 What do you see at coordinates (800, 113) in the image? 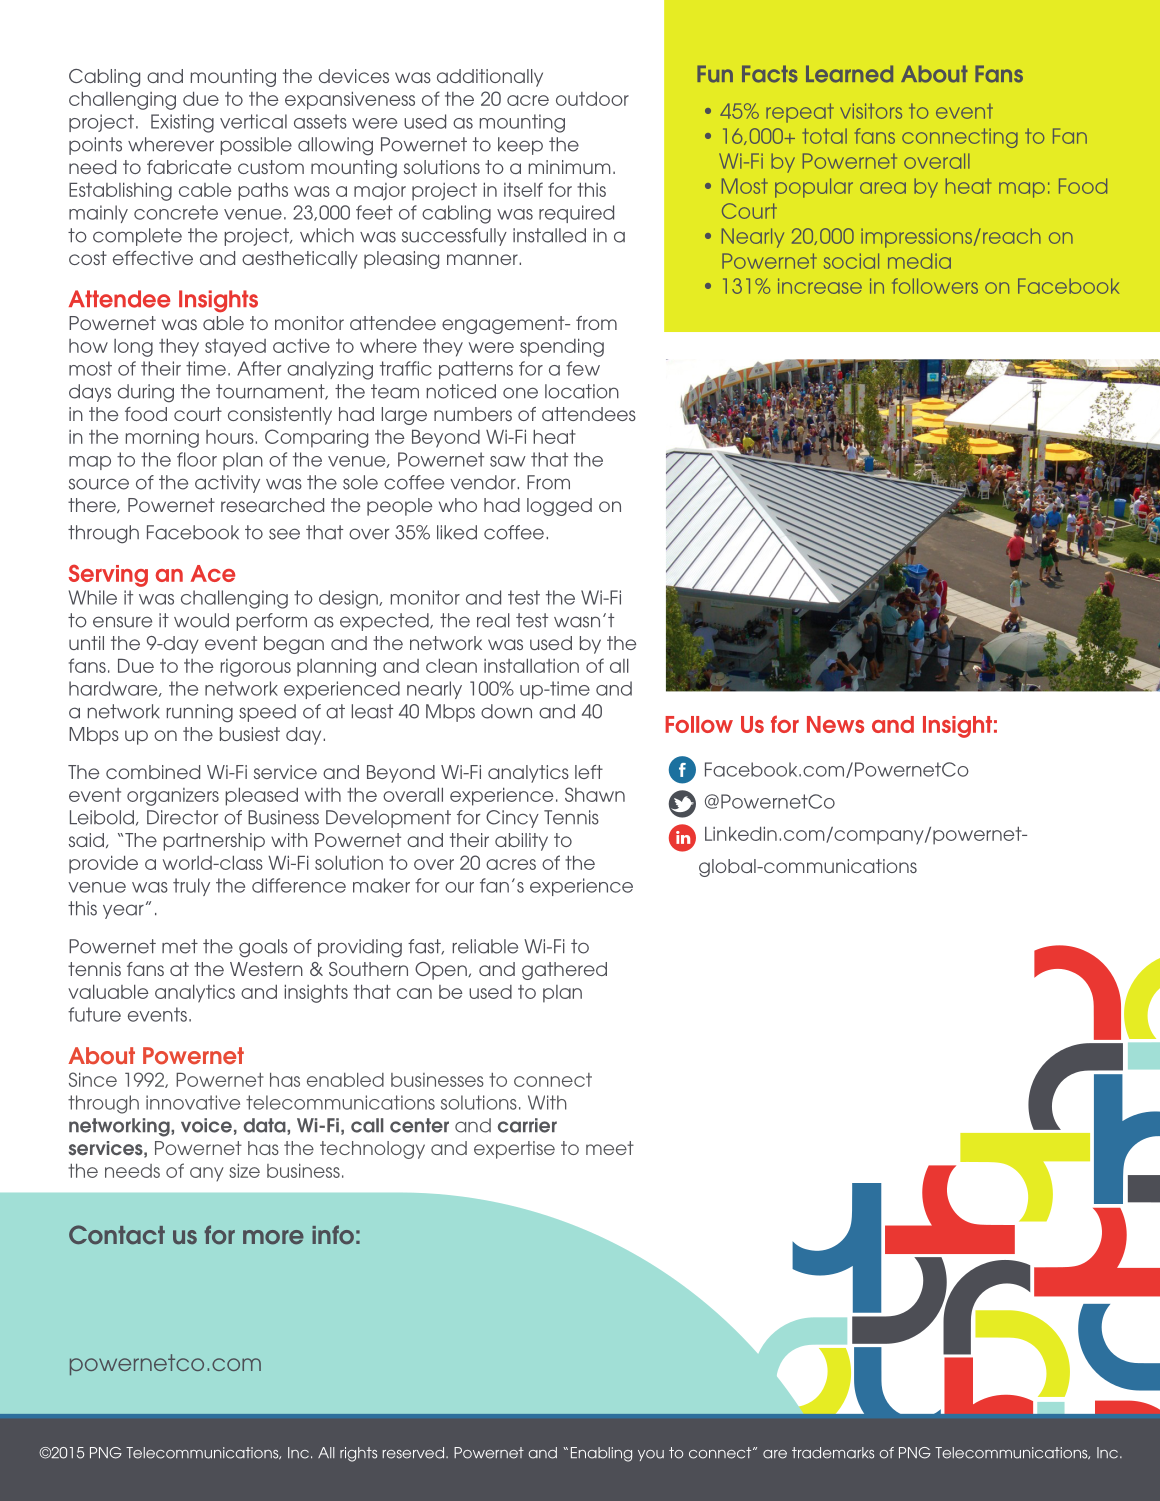
I see `repeat` at bounding box center [800, 113].
